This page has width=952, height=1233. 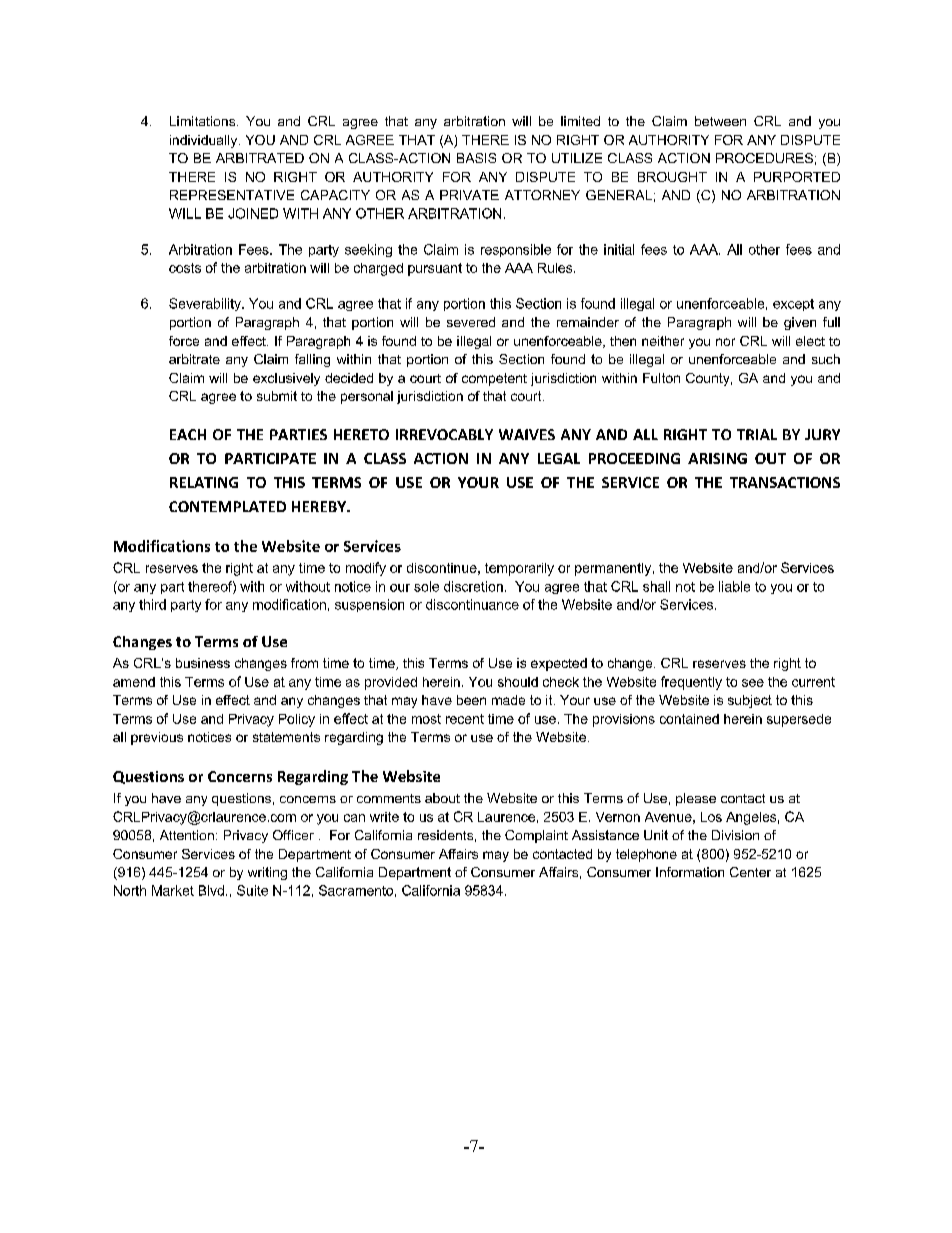 What do you see at coordinates (720, 121) in the page?
I see `between` at bounding box center [720, 121].
